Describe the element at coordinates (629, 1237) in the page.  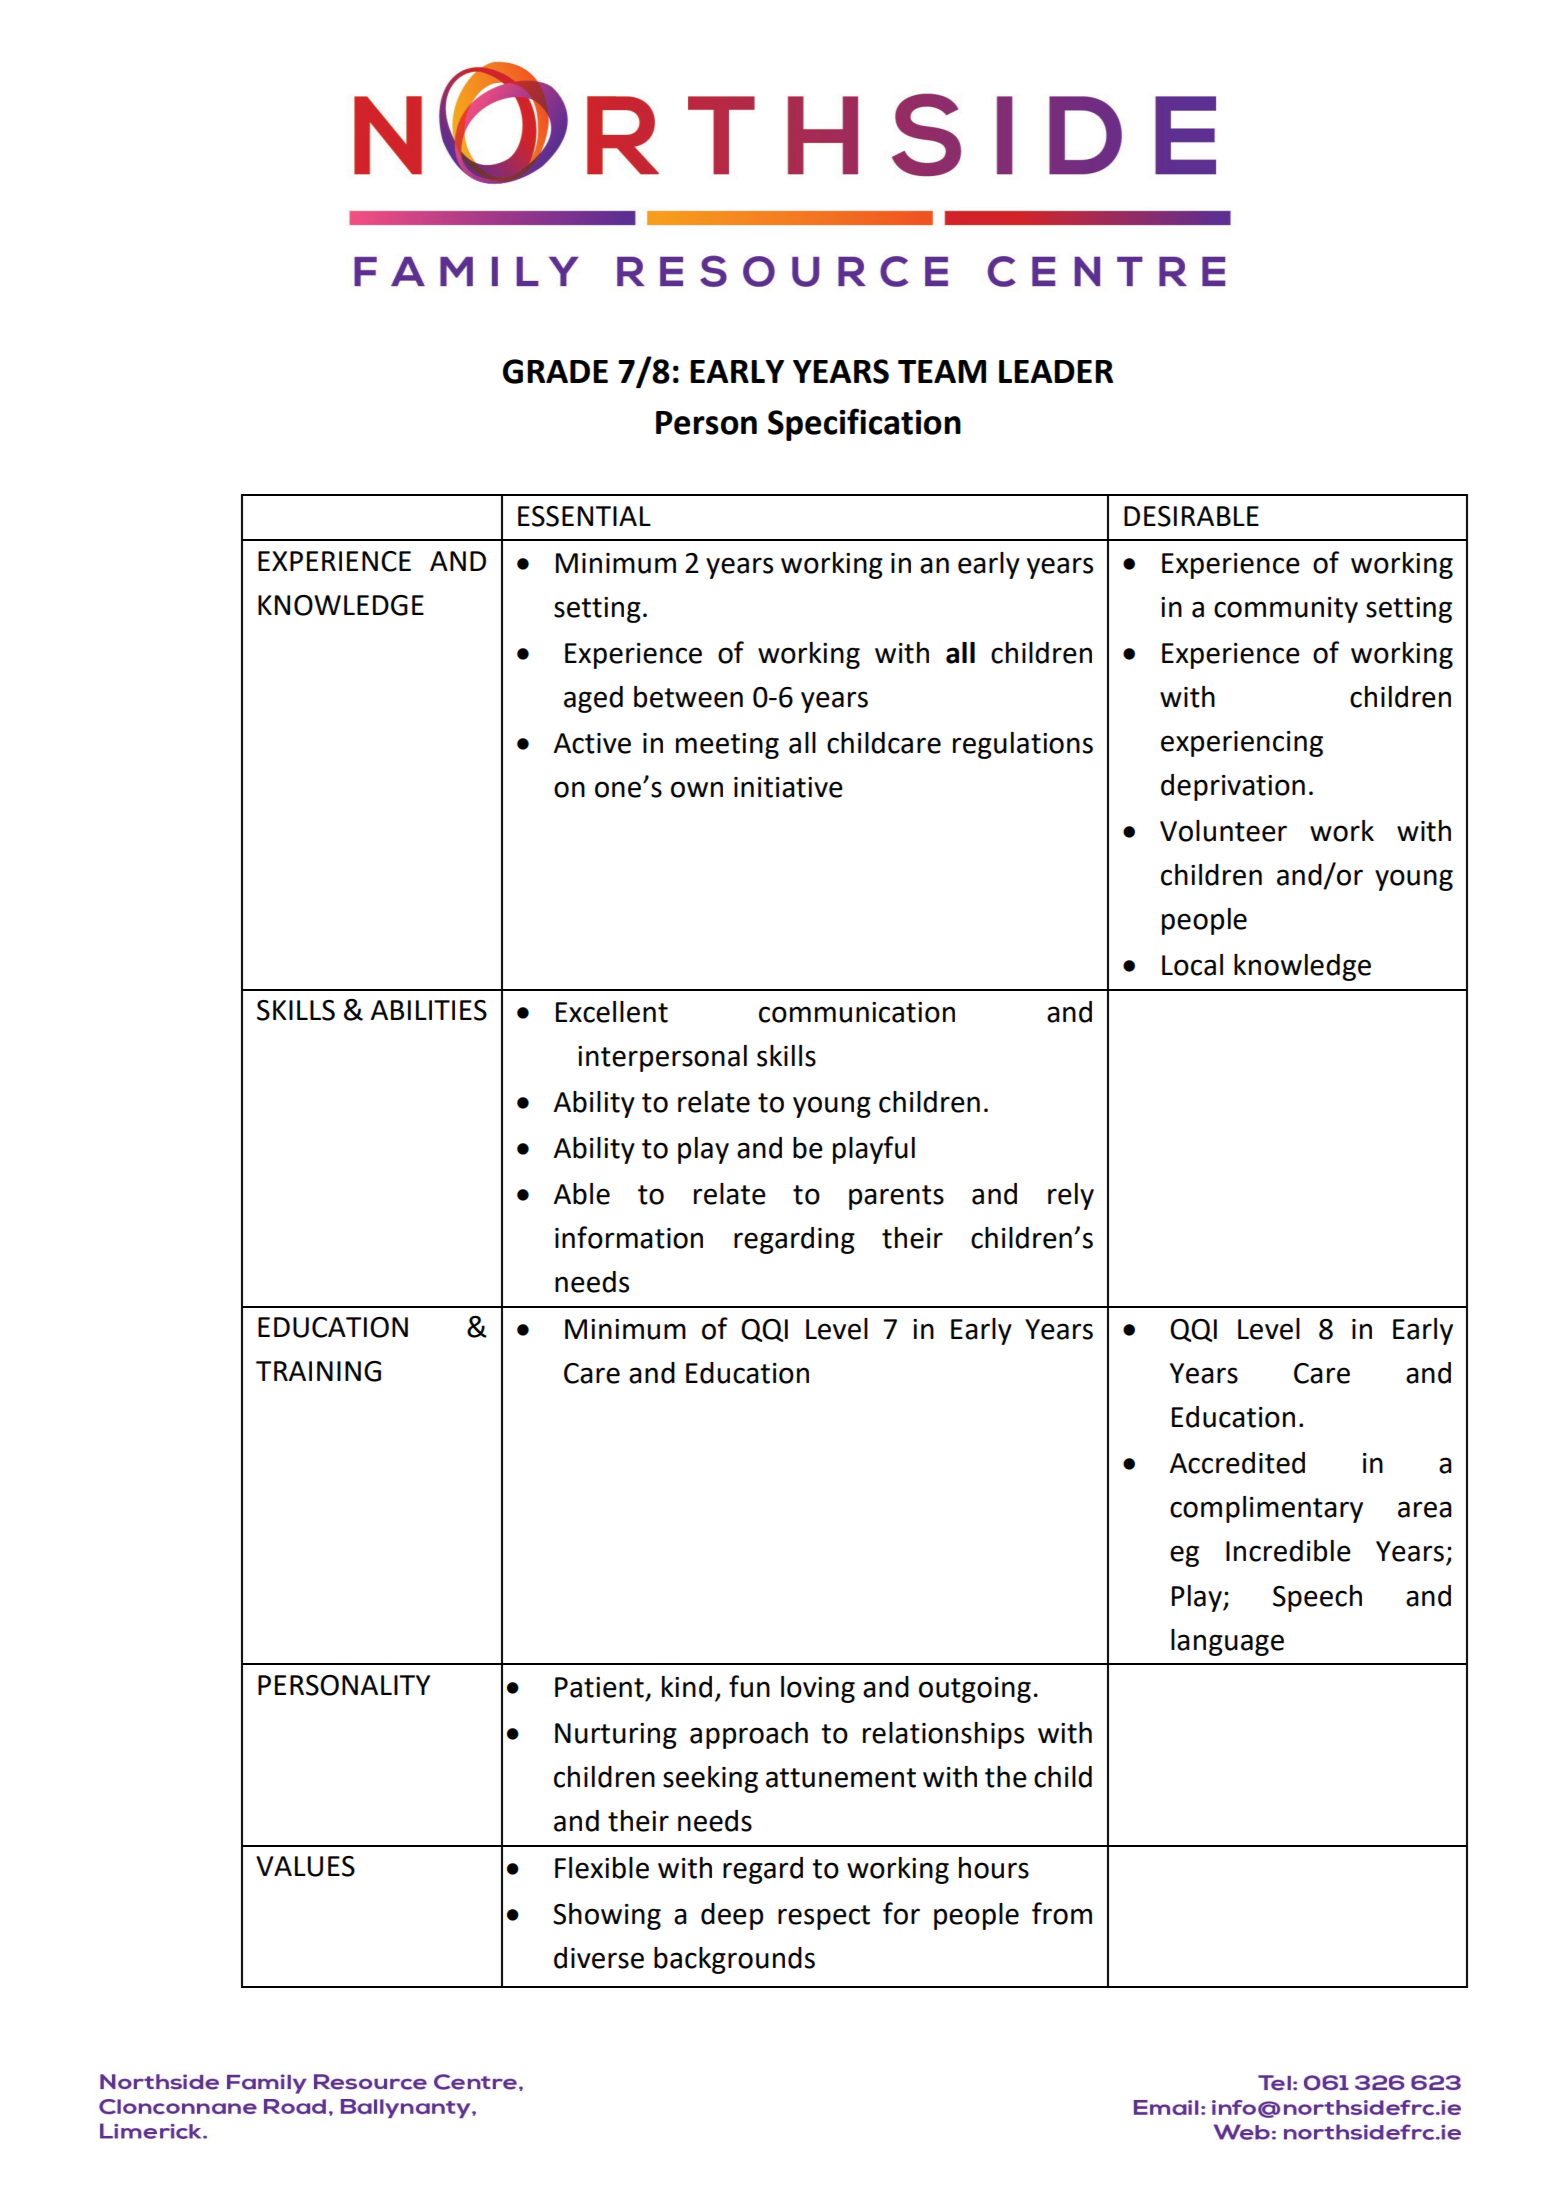
I see `information` at that location.
